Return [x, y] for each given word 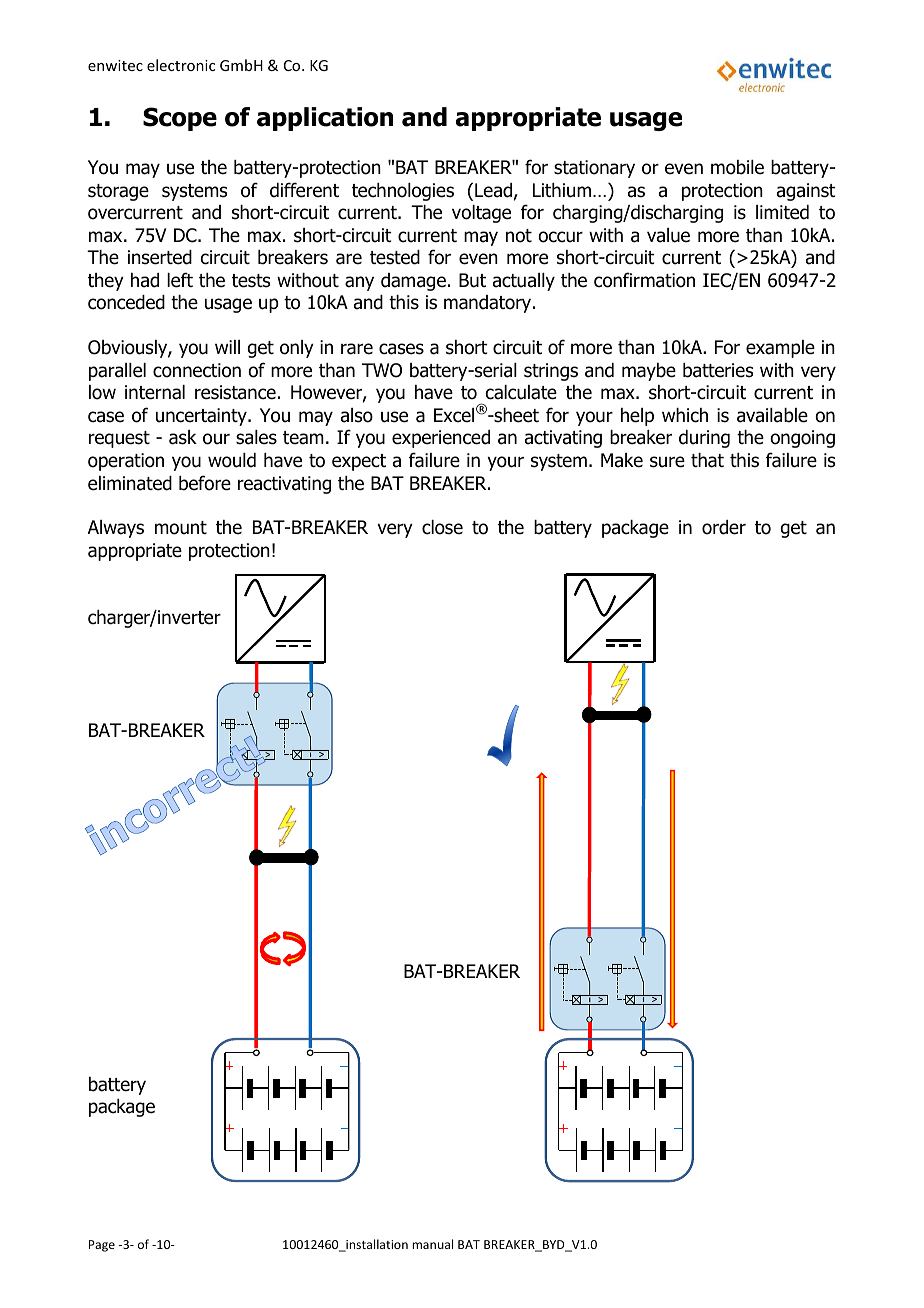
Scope [180, 119]
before [205, 483]
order [724, 527]
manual [432, 1244]
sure [667, 462]
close [442, 527]
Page [102, 1246]
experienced [441, 439]
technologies [403, 192]
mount [181, 528]
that [707, 460]
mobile [737, 167]
